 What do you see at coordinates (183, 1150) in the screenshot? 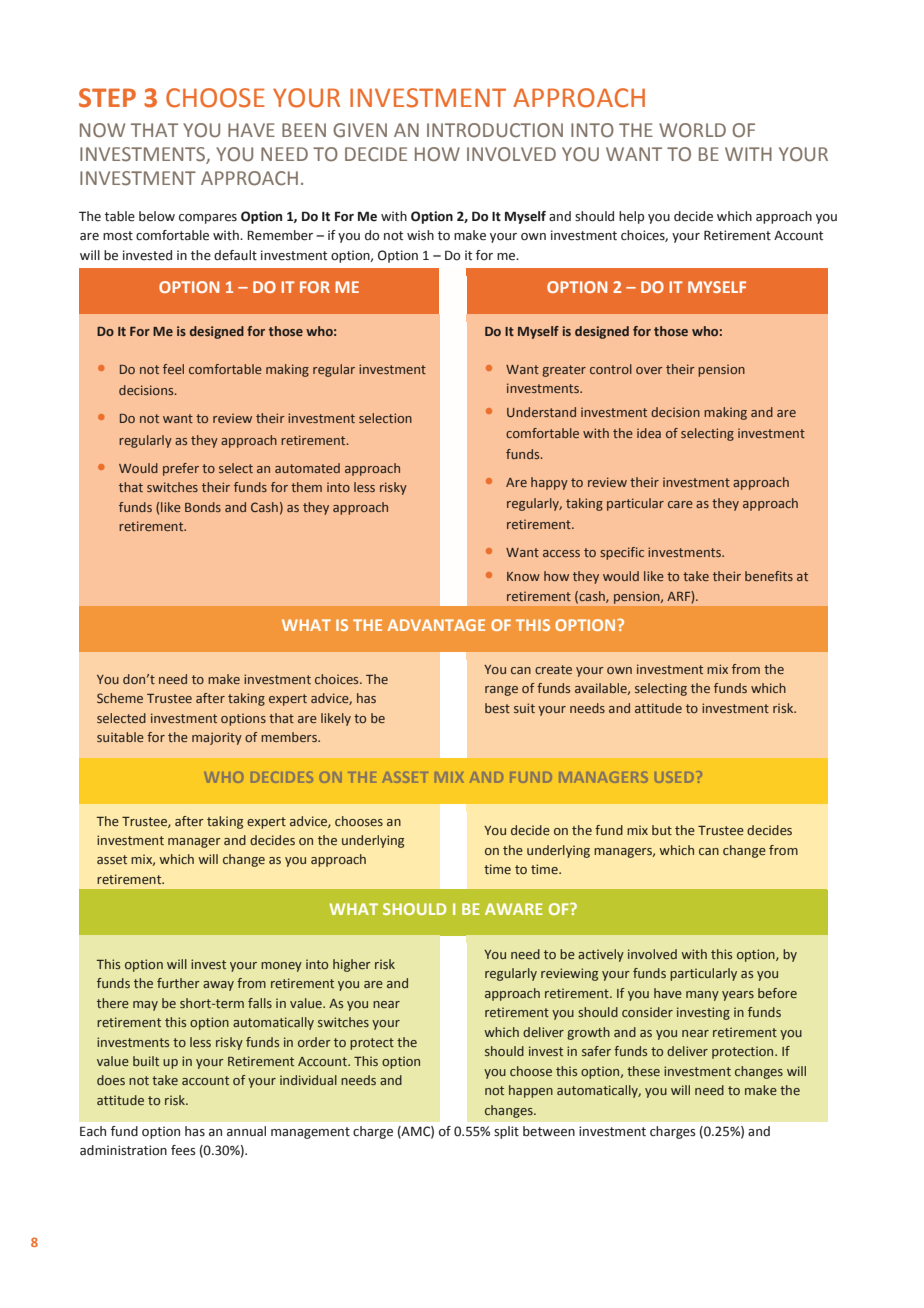
I see `fees` at bounding box center [183, 1150].
